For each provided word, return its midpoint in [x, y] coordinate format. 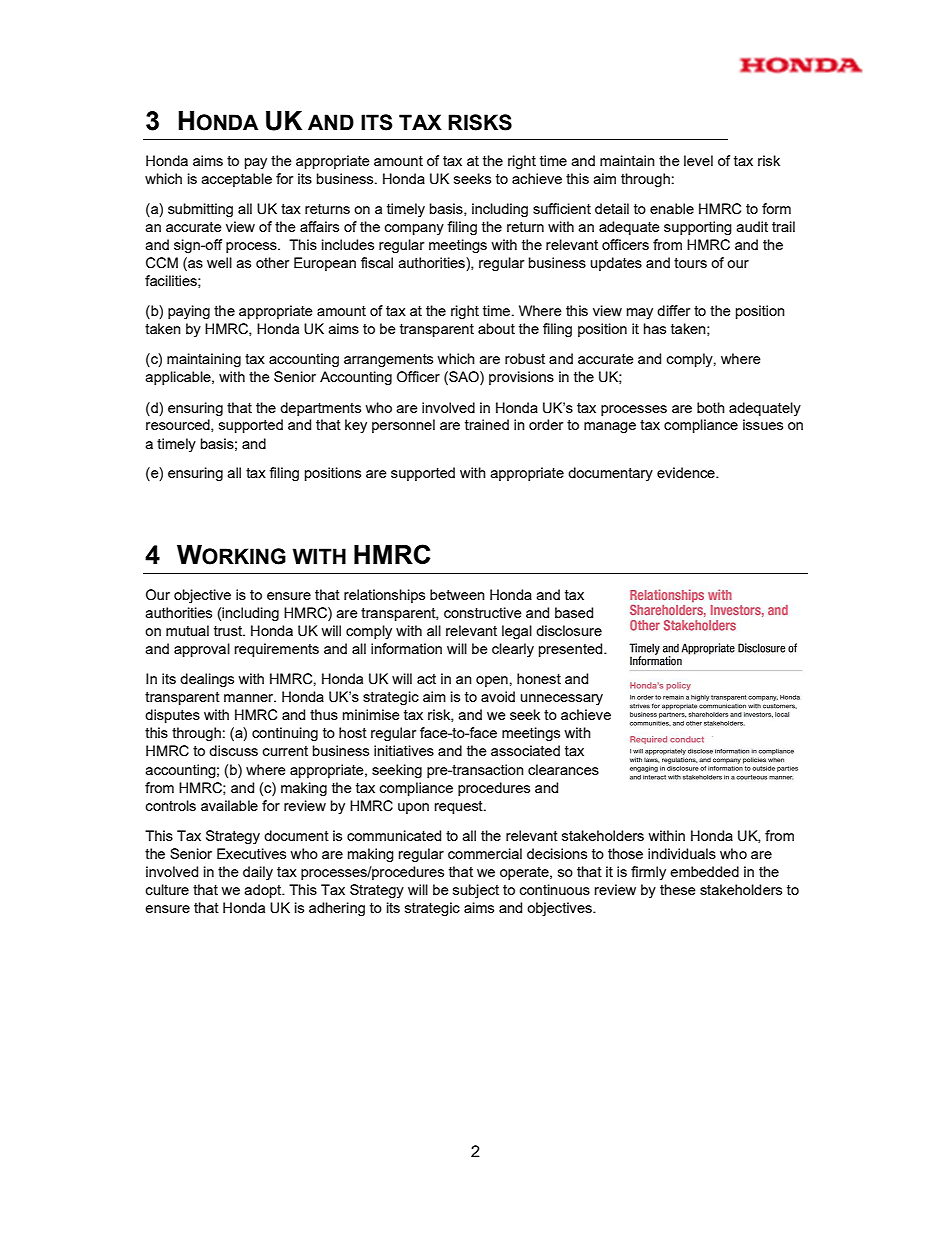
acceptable [237, 180]
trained [487, 424]
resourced [179, 425]
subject [476, 891]
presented [572, 650]
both [711, 407]
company [414, 229]
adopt [264, 891]
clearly [513, 650]
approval [202, 650]
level [698, 160]
